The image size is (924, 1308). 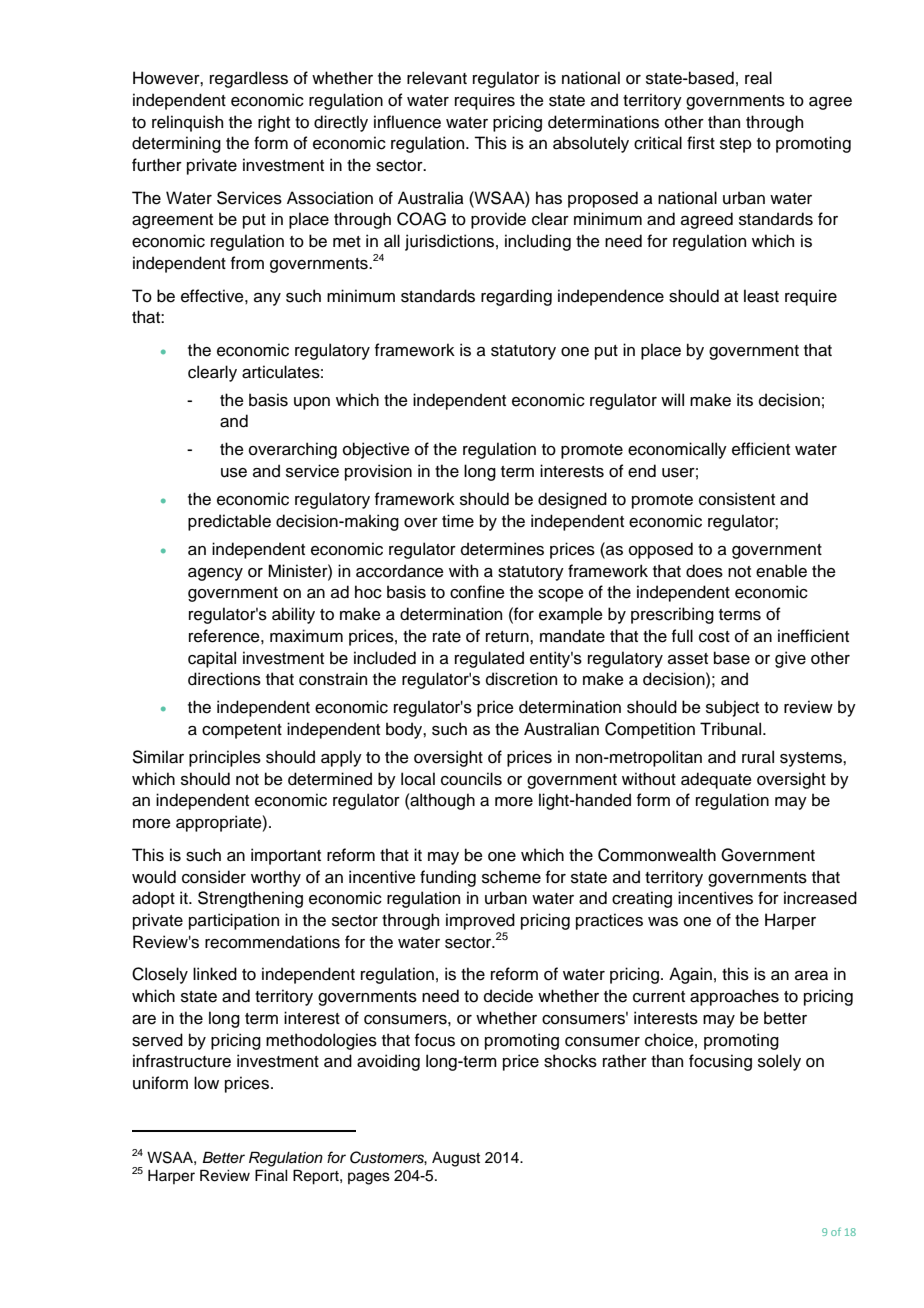 What do you see at coordinates (437, 78) in the screenshot?
I see `relevant` at bounding box center [437, 78].
